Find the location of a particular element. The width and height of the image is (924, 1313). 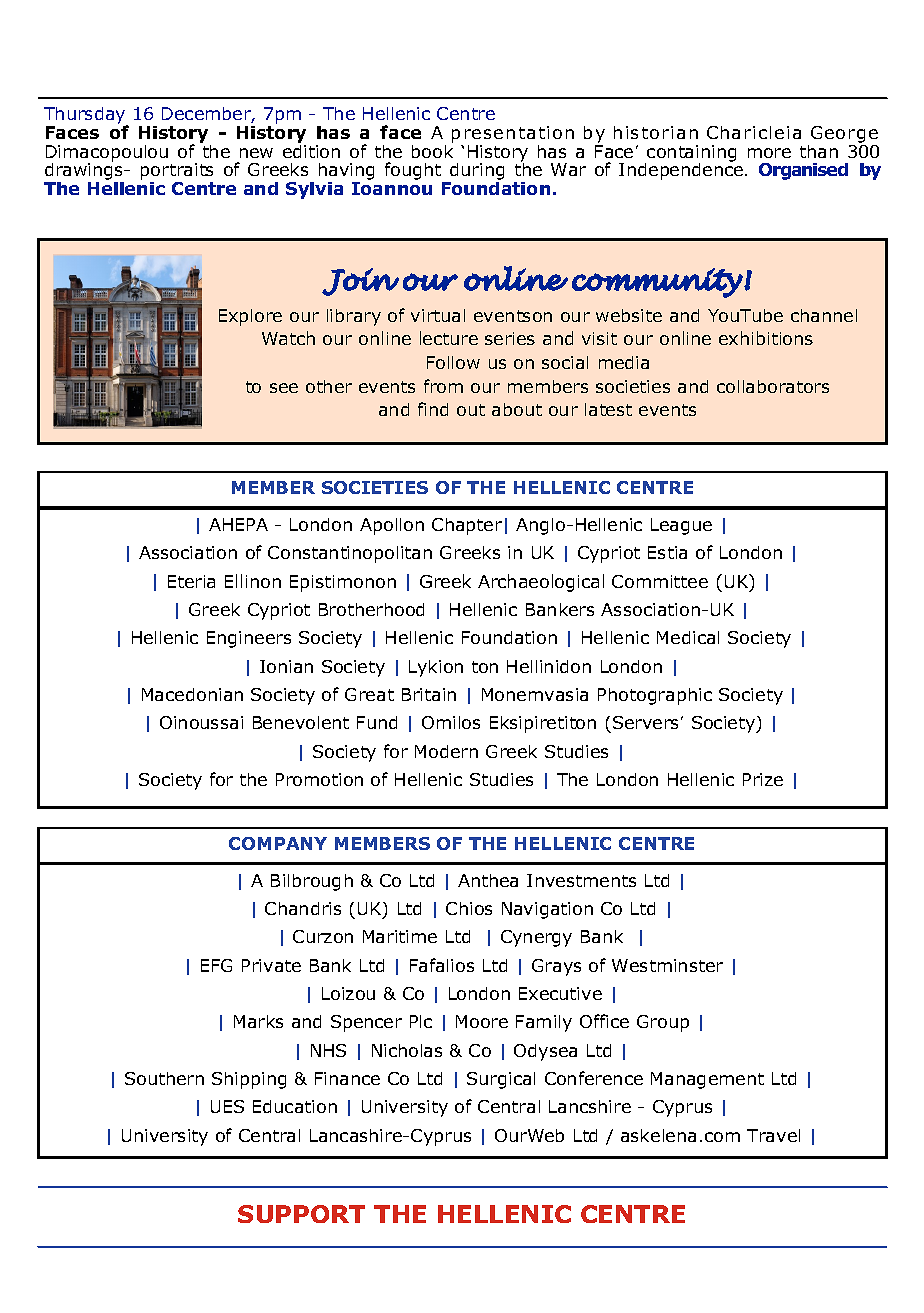

Surgical is located at coordinates (501, 1080).
